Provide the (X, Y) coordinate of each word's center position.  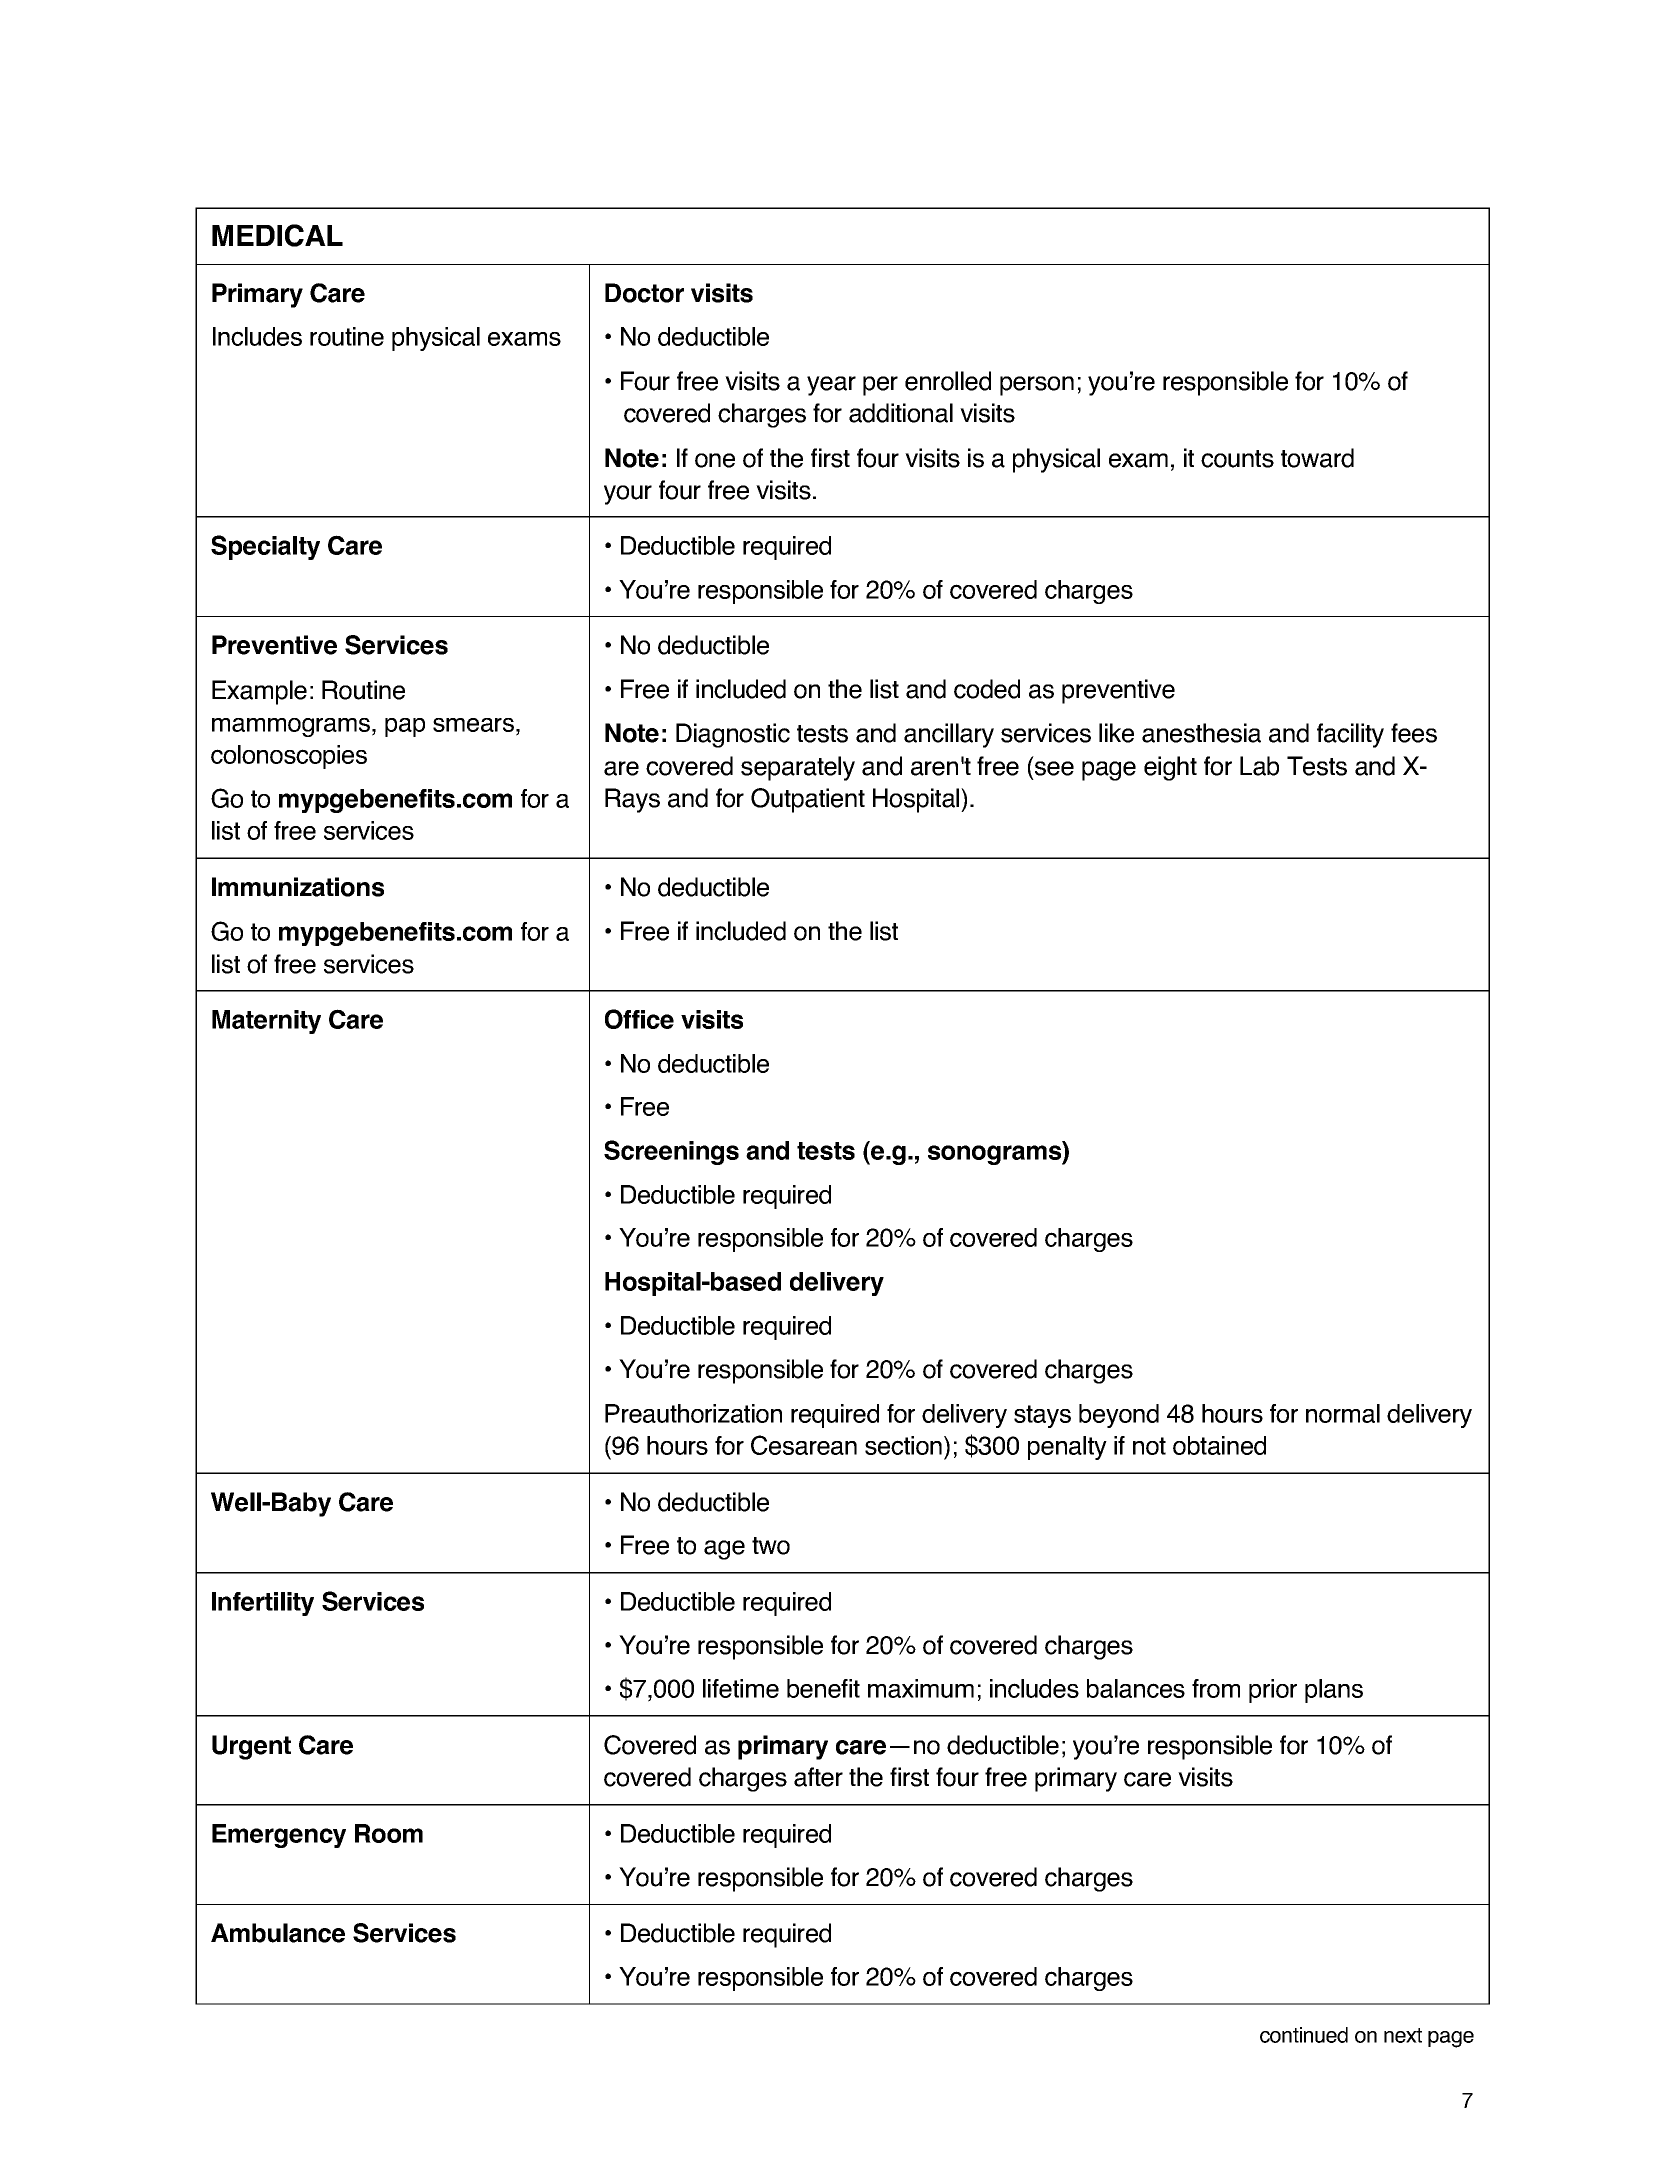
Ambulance (278, 1933)
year (831, 386)
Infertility (263, 1604)
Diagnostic (733, 735)
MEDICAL (277, 235)
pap (405, 727)
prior (1273, 1691)
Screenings (671, 1152)
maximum (921, 1688)
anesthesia (1201, 733)
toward (1317, 458)
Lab (1259, 766)
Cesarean (804, 1445)
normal (1343, 1413)
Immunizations (298, 887)
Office (639, 1019)
